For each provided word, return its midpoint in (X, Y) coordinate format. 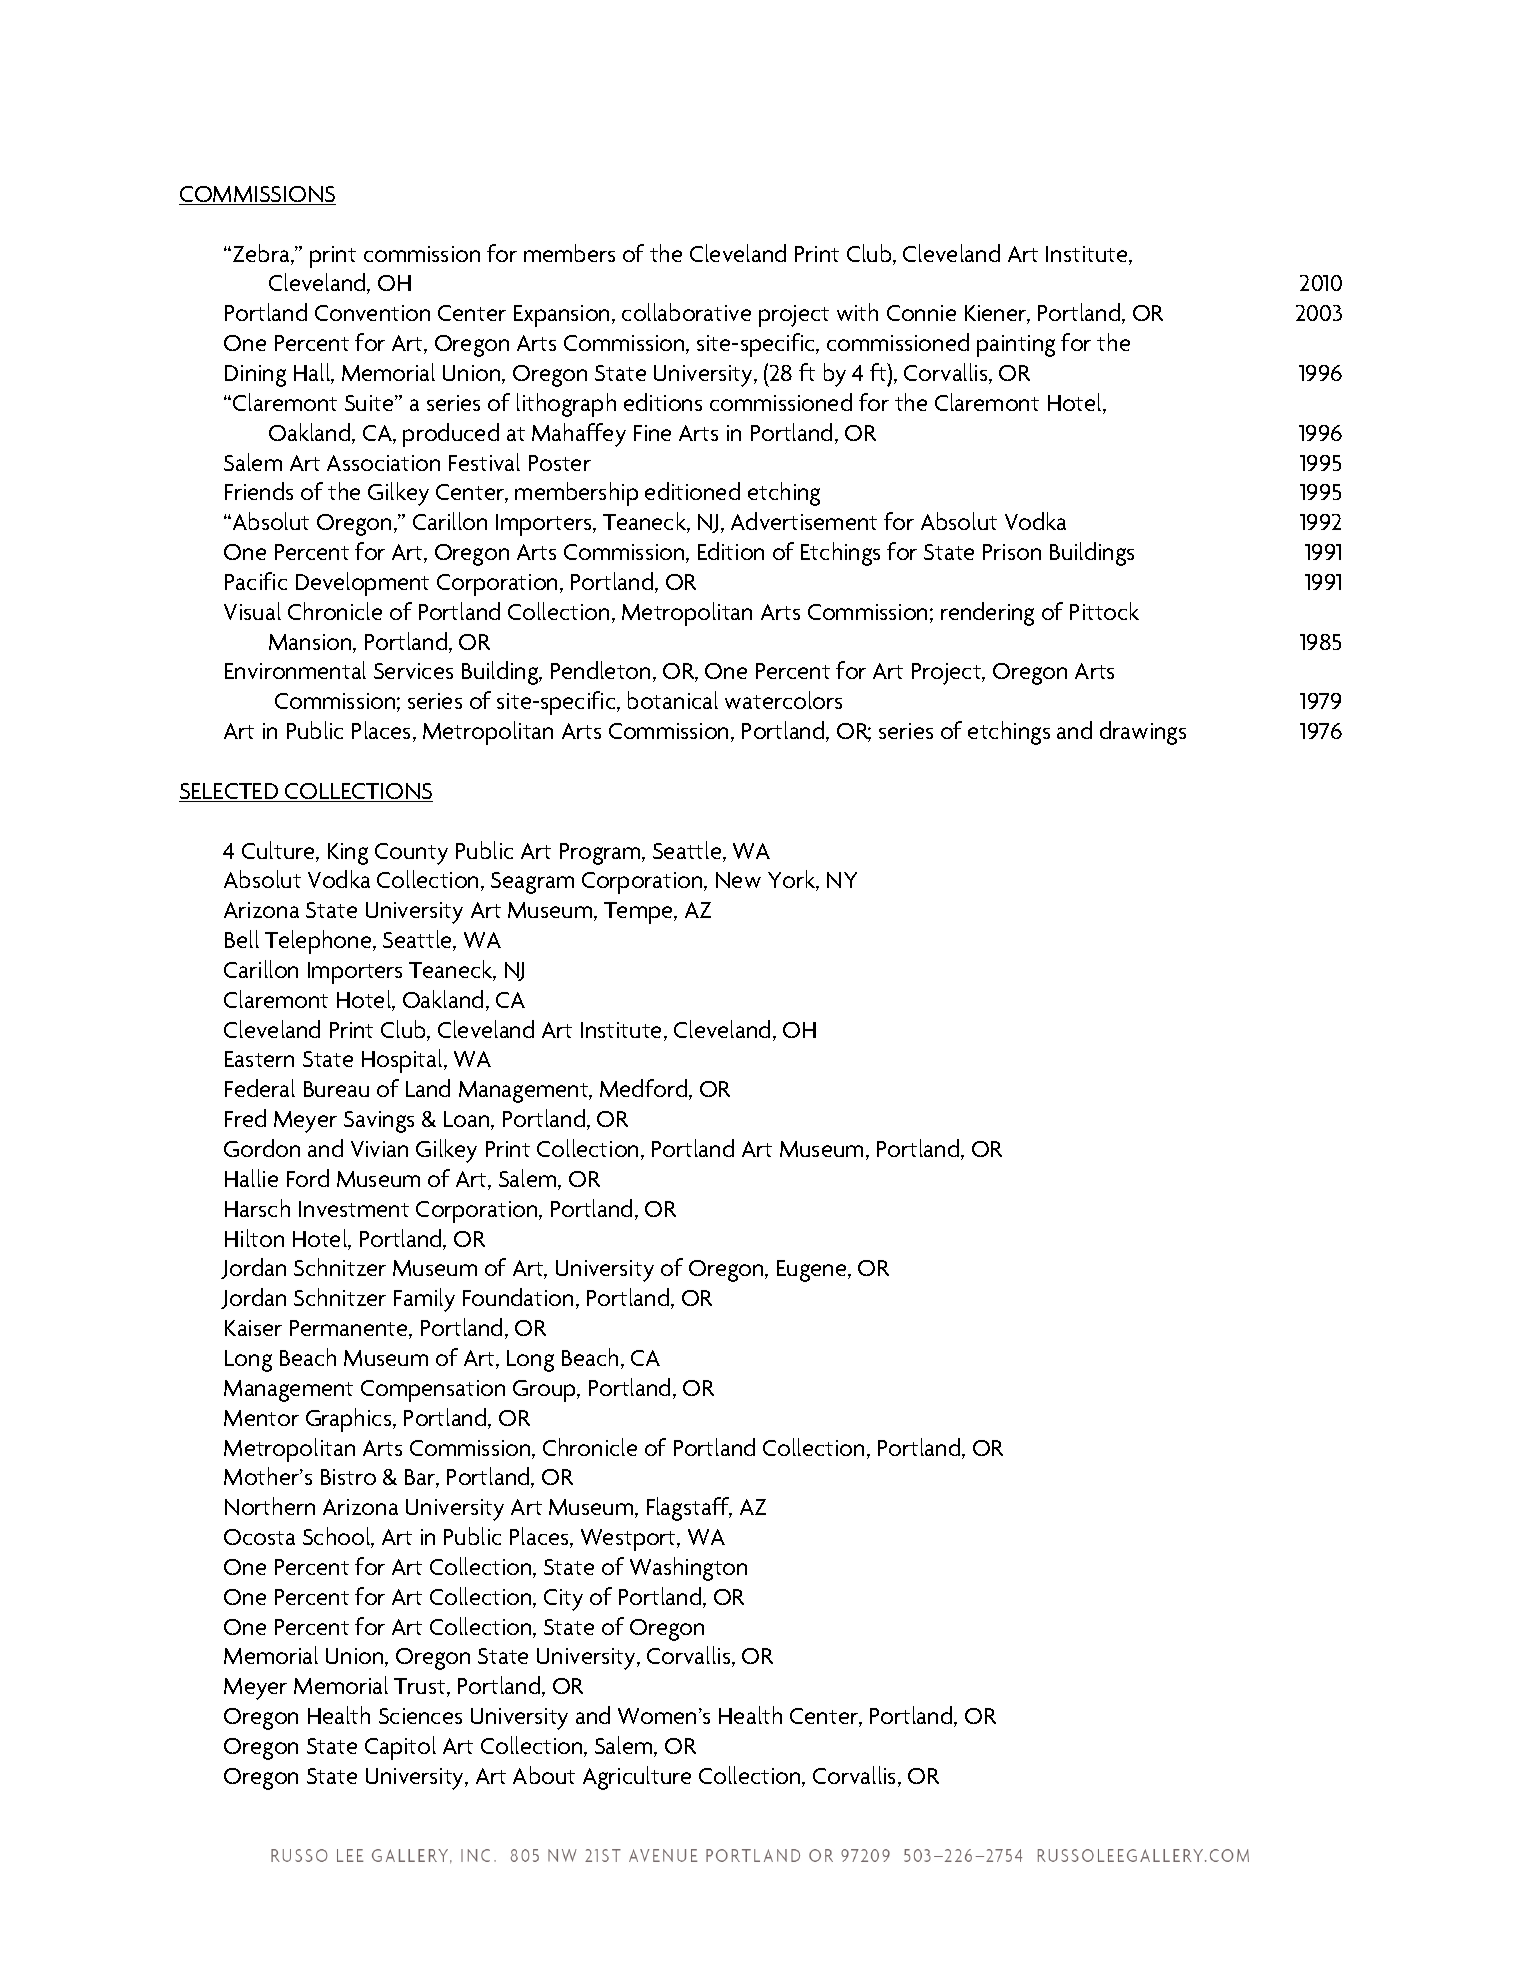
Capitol (400, 1748)
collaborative (686, 312)
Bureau (336, 1089)
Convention (372, 313)
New (738, 880)
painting (1016, 346)
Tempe (639, 913)
